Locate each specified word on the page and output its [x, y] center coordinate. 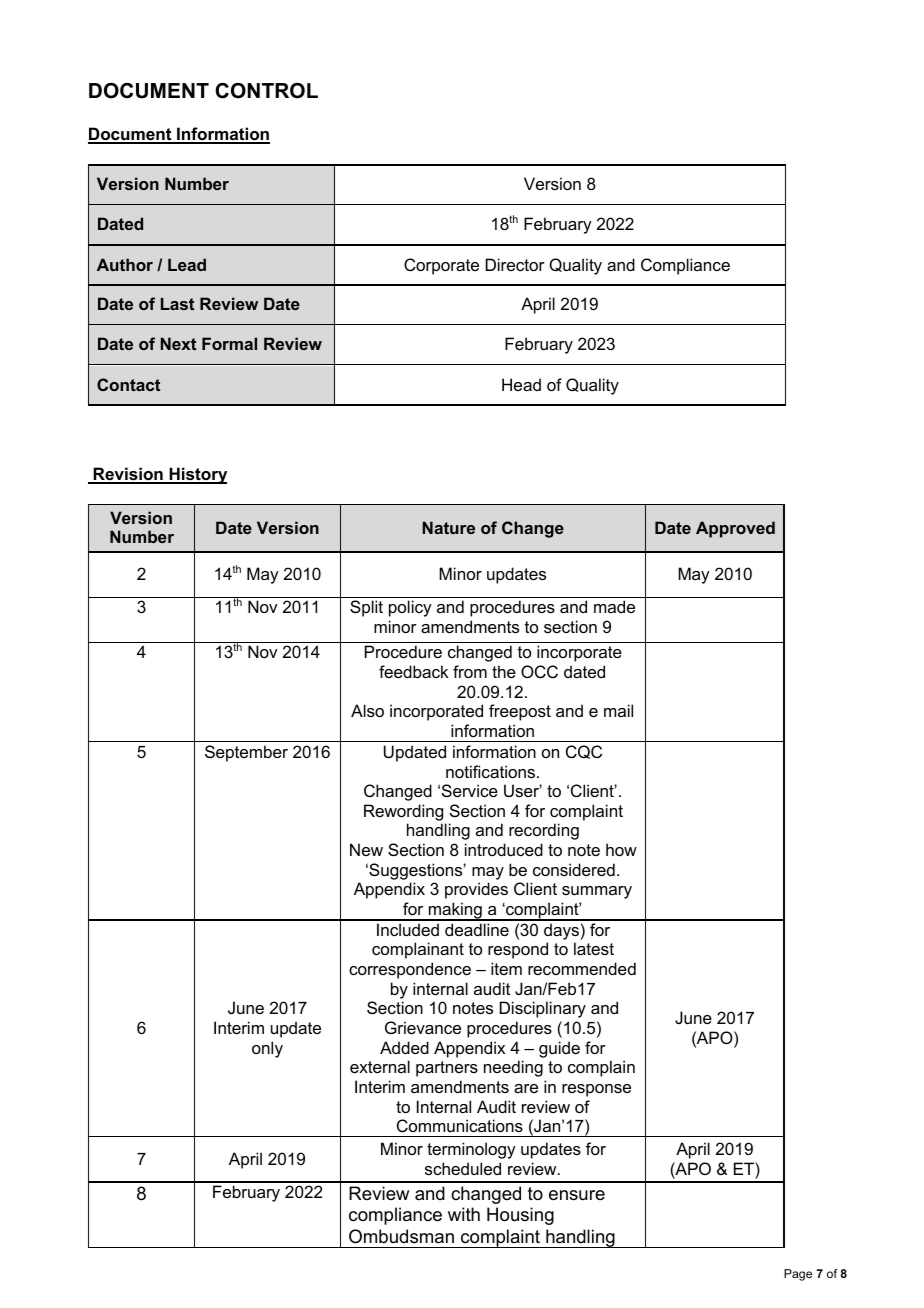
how [621, 849]
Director [515, 264]
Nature [449, 527]
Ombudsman [401, 1236]
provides [476, 890]
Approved [735, 529]
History [197, 475]
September [246, 753]
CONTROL [266, 91]
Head [521, 384]
